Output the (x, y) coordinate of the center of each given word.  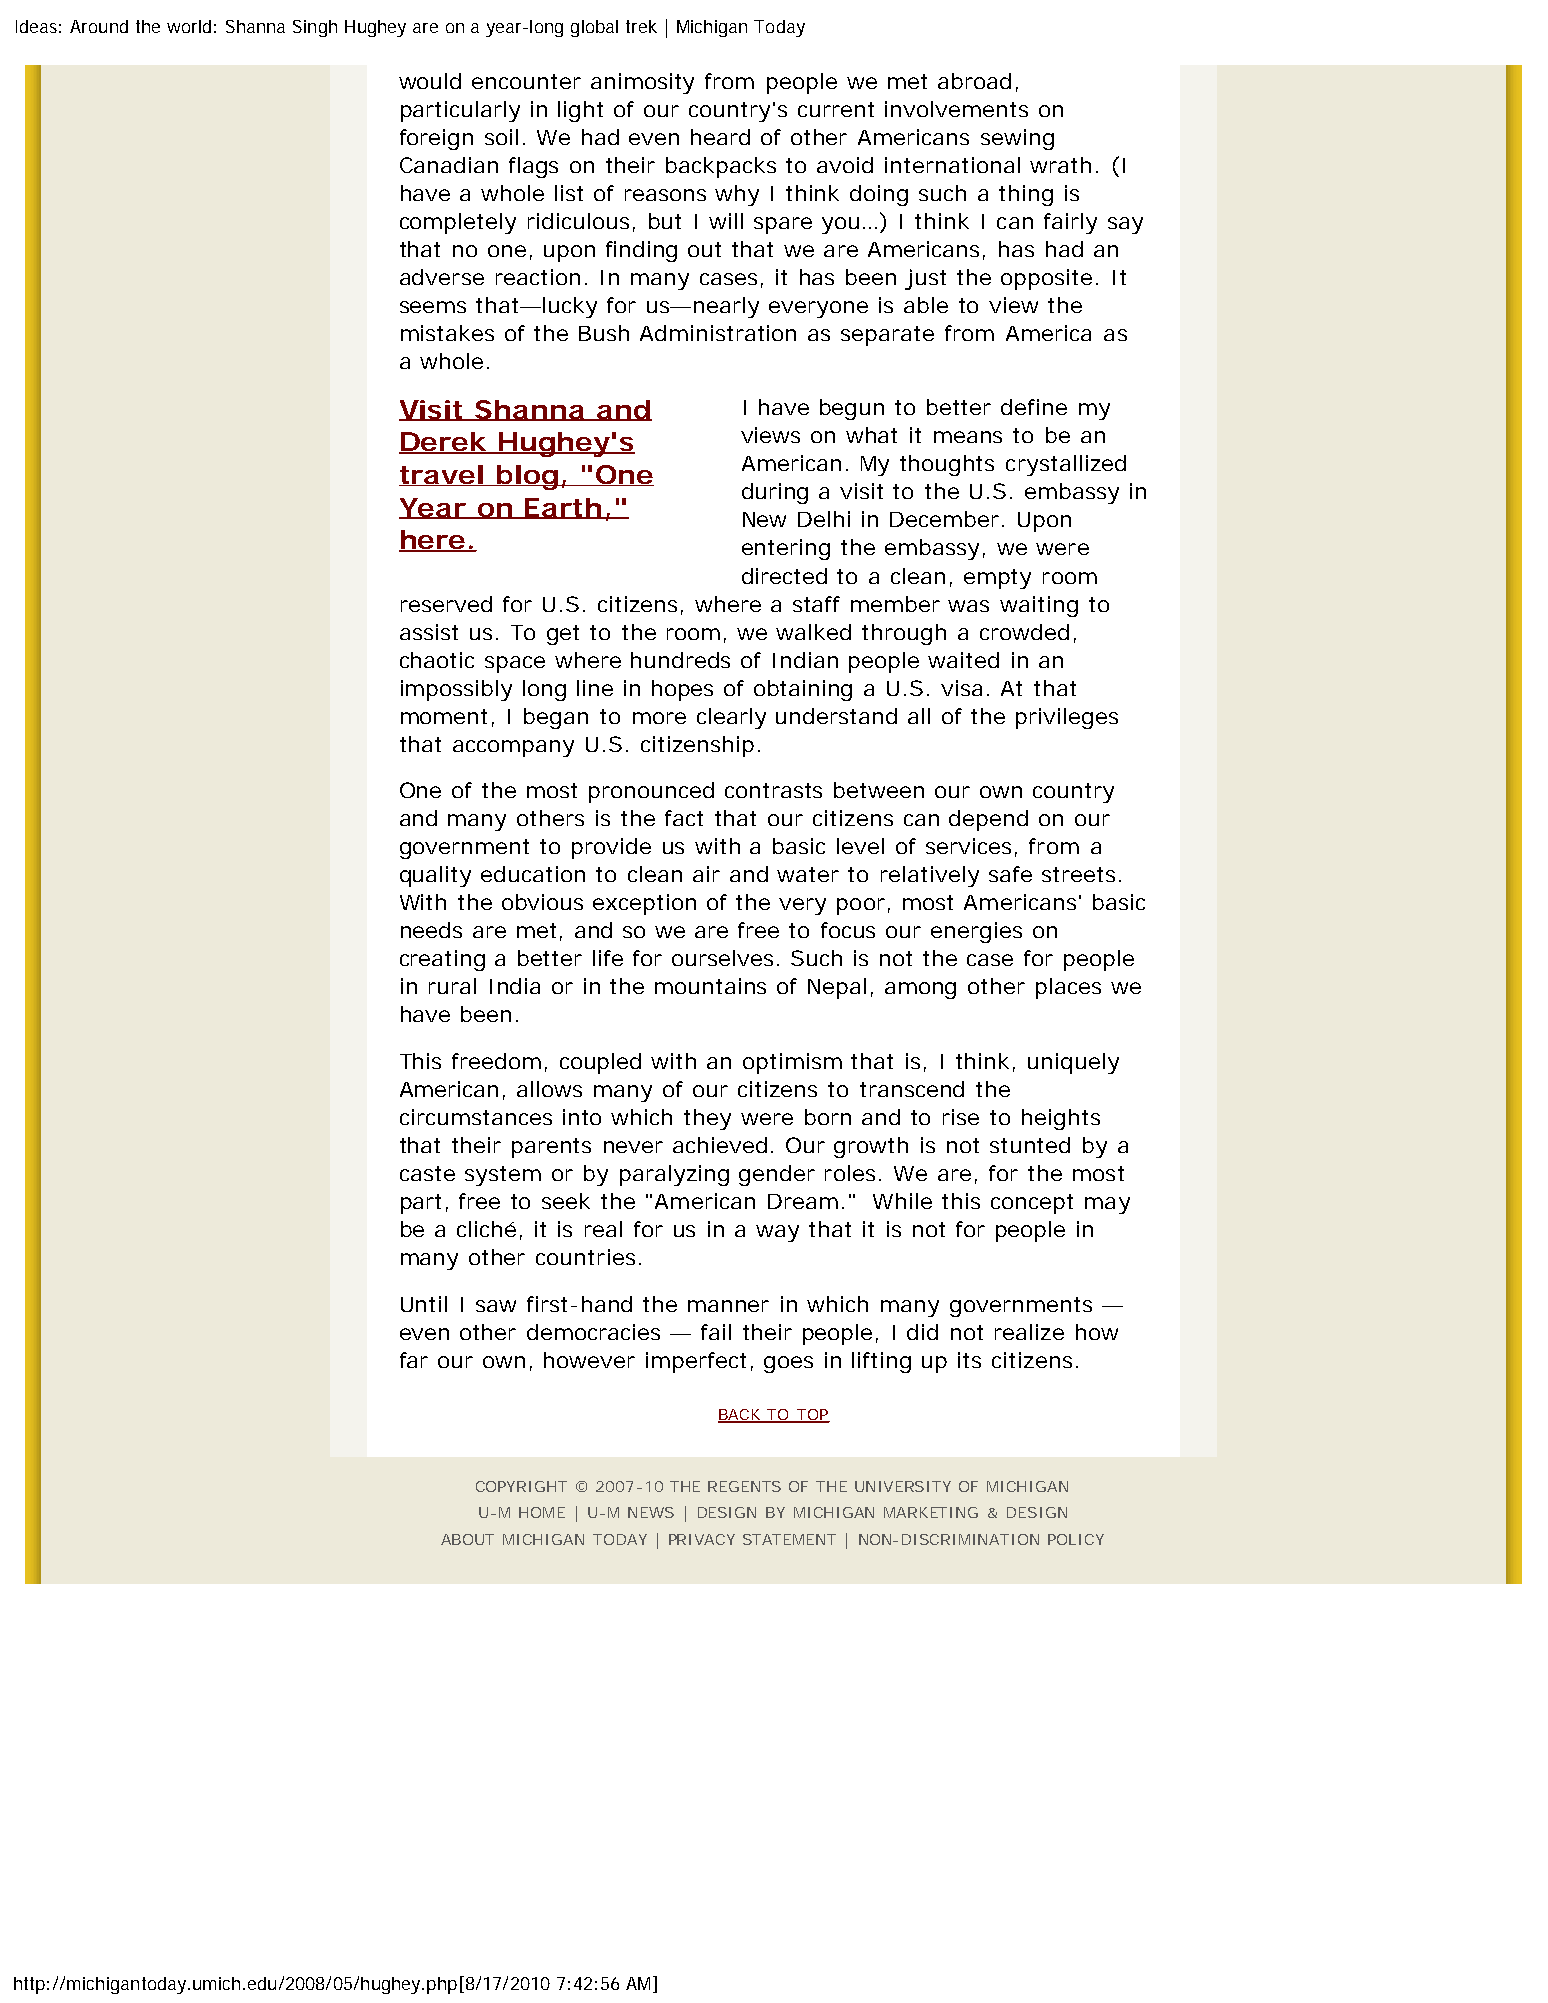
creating (442, 960)
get (563, 635)
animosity (642, 83)
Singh (315, 28)
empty (997, 579)
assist (429, 632)
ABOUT (467, 1539)
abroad (974, 81)
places (1068, 988)
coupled (600, 1063)
